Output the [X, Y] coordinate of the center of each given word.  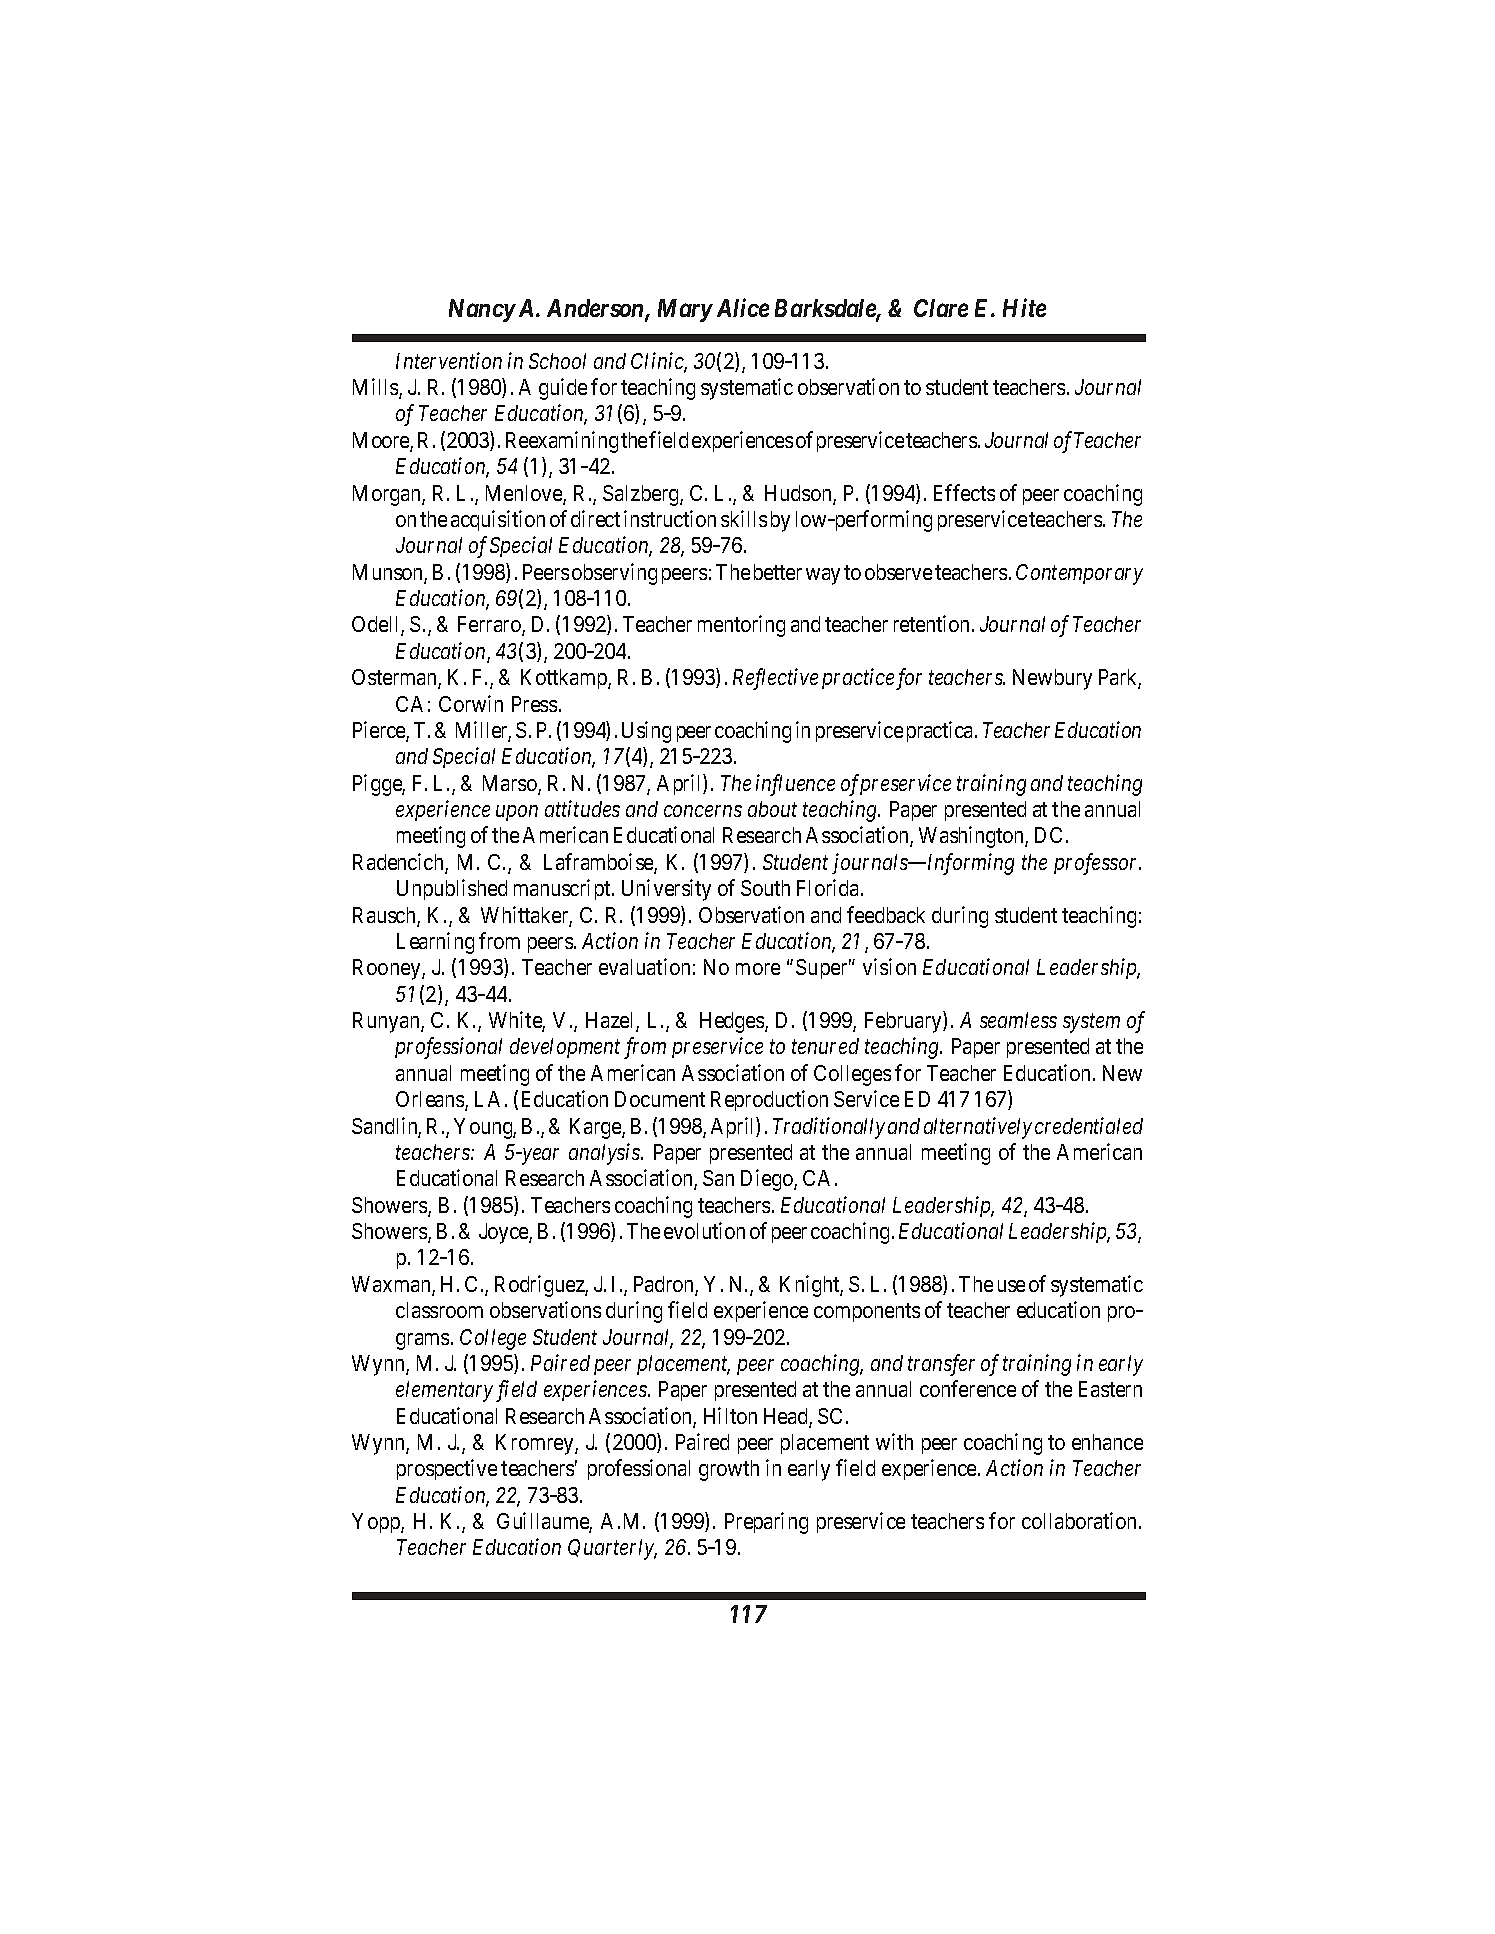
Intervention [449, 360]
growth [729, 1470]
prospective [447, 1469]
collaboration [1081, 1520]
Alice [743, 307]
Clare [941, 308]
